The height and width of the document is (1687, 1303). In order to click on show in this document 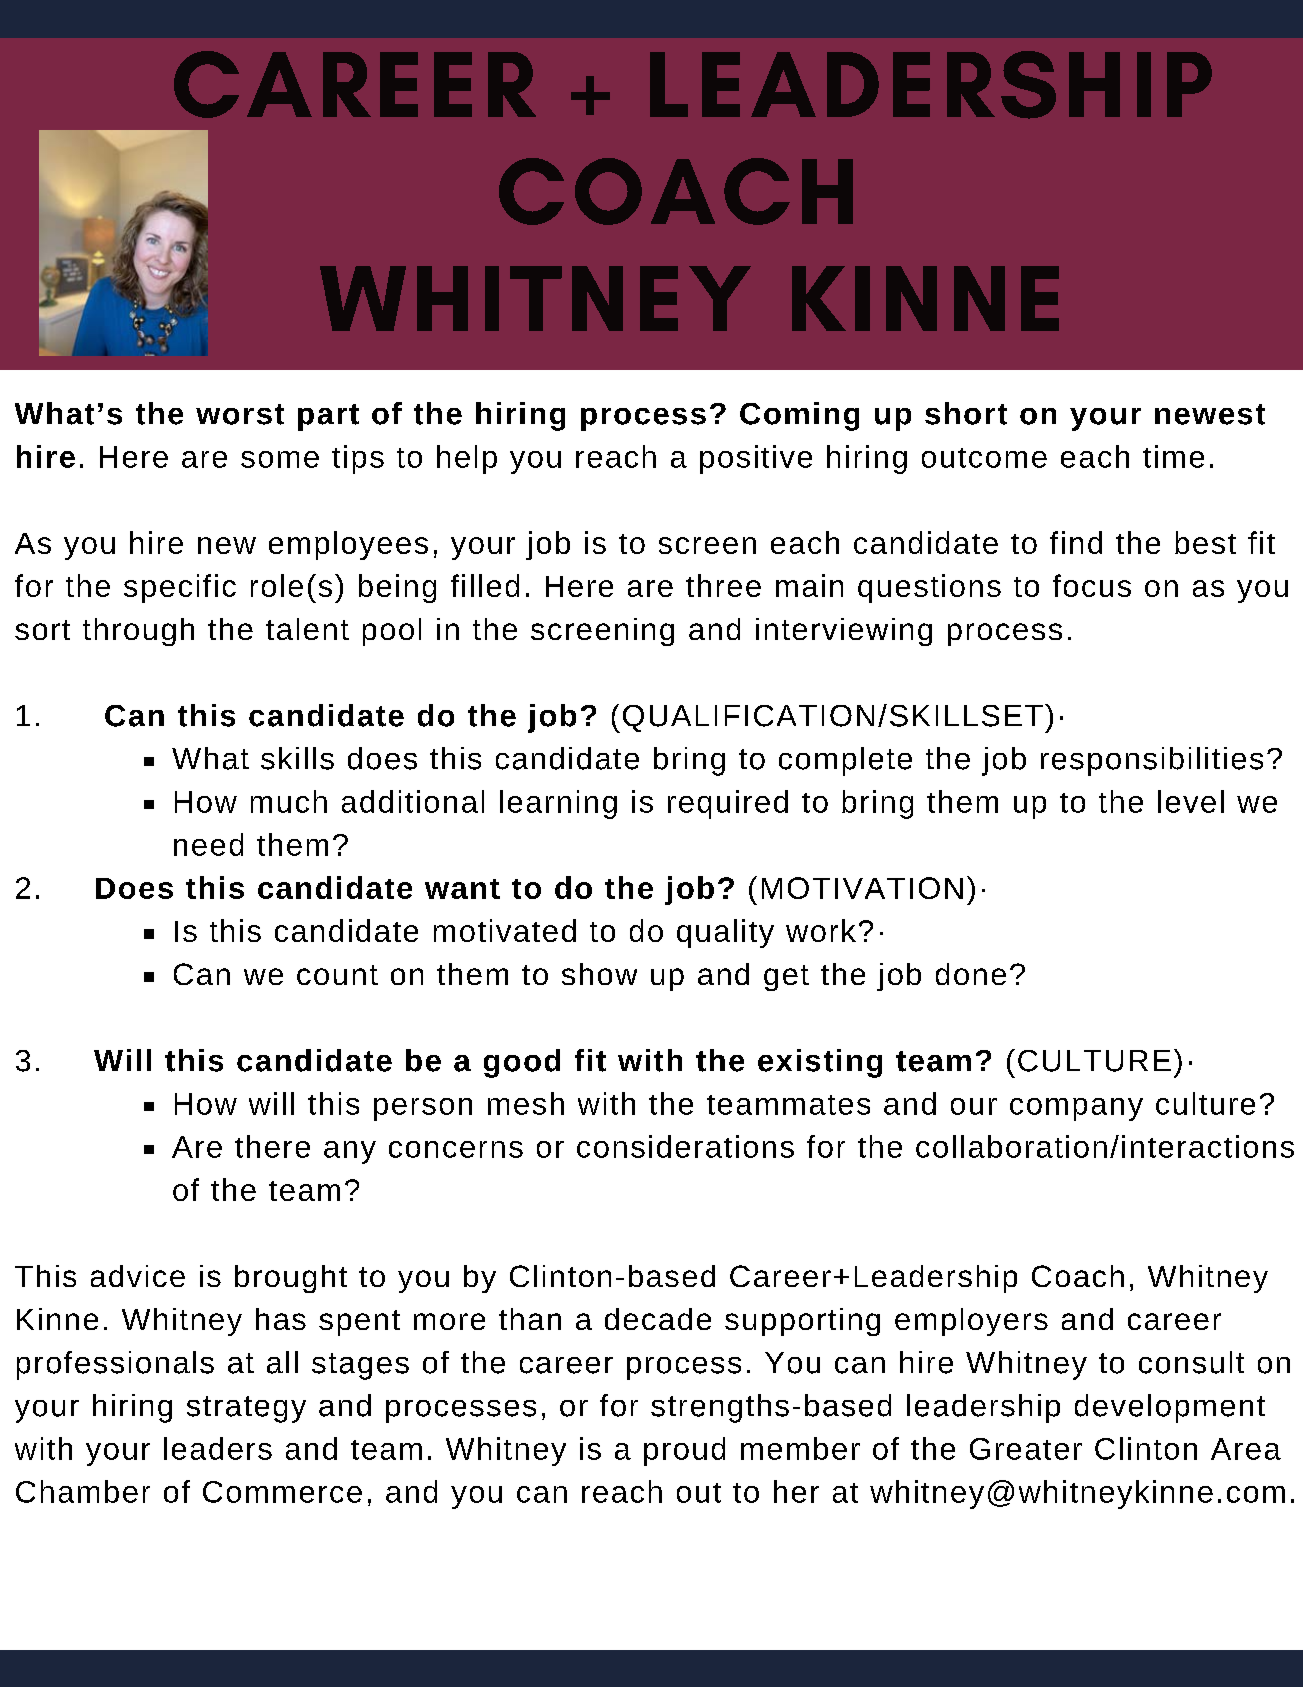, I will do `click(599, 974)`.
